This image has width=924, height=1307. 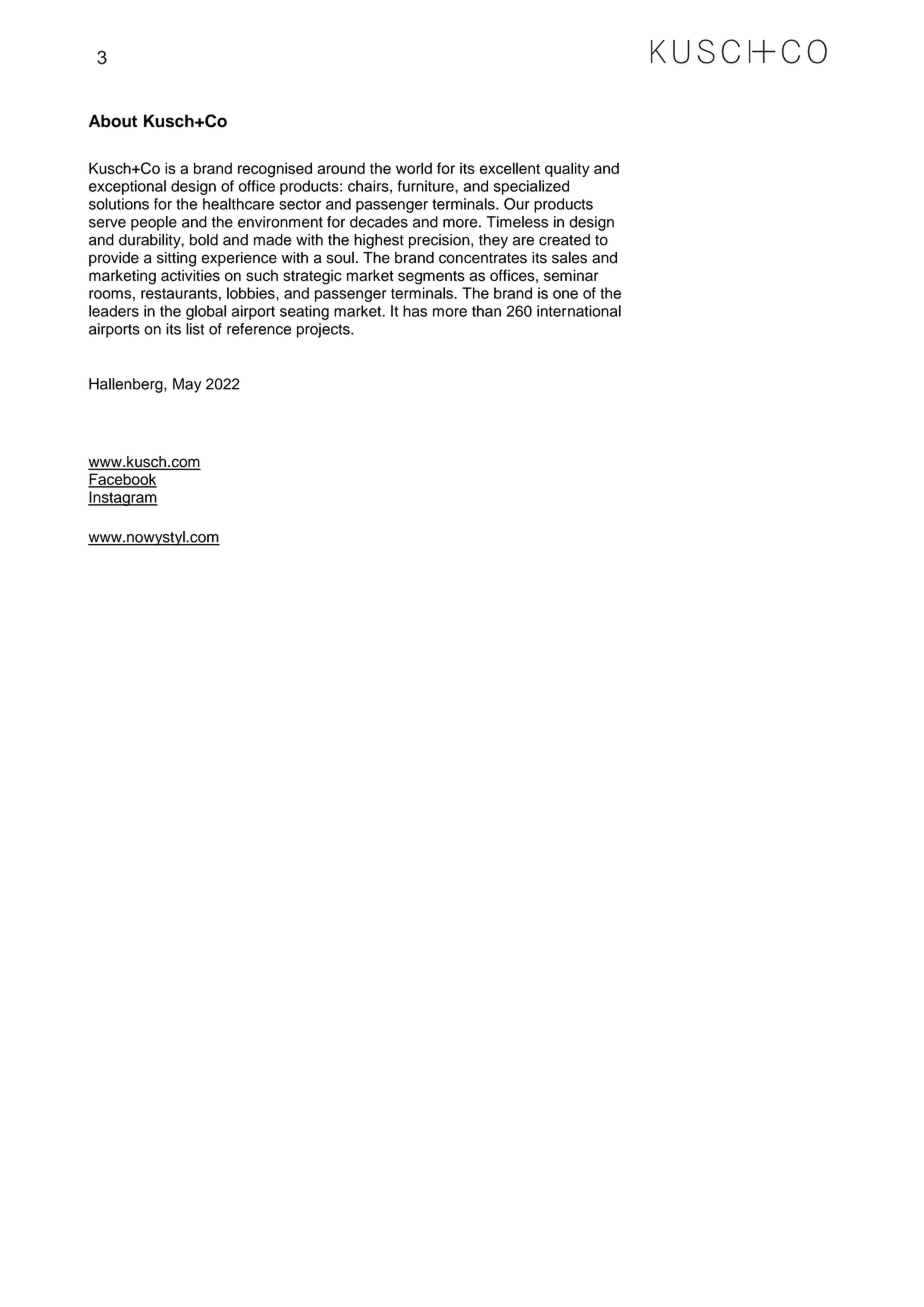 What do you see at coordinates (187, 385) in the image?
I see `May` at bounding box center [187, 385].
